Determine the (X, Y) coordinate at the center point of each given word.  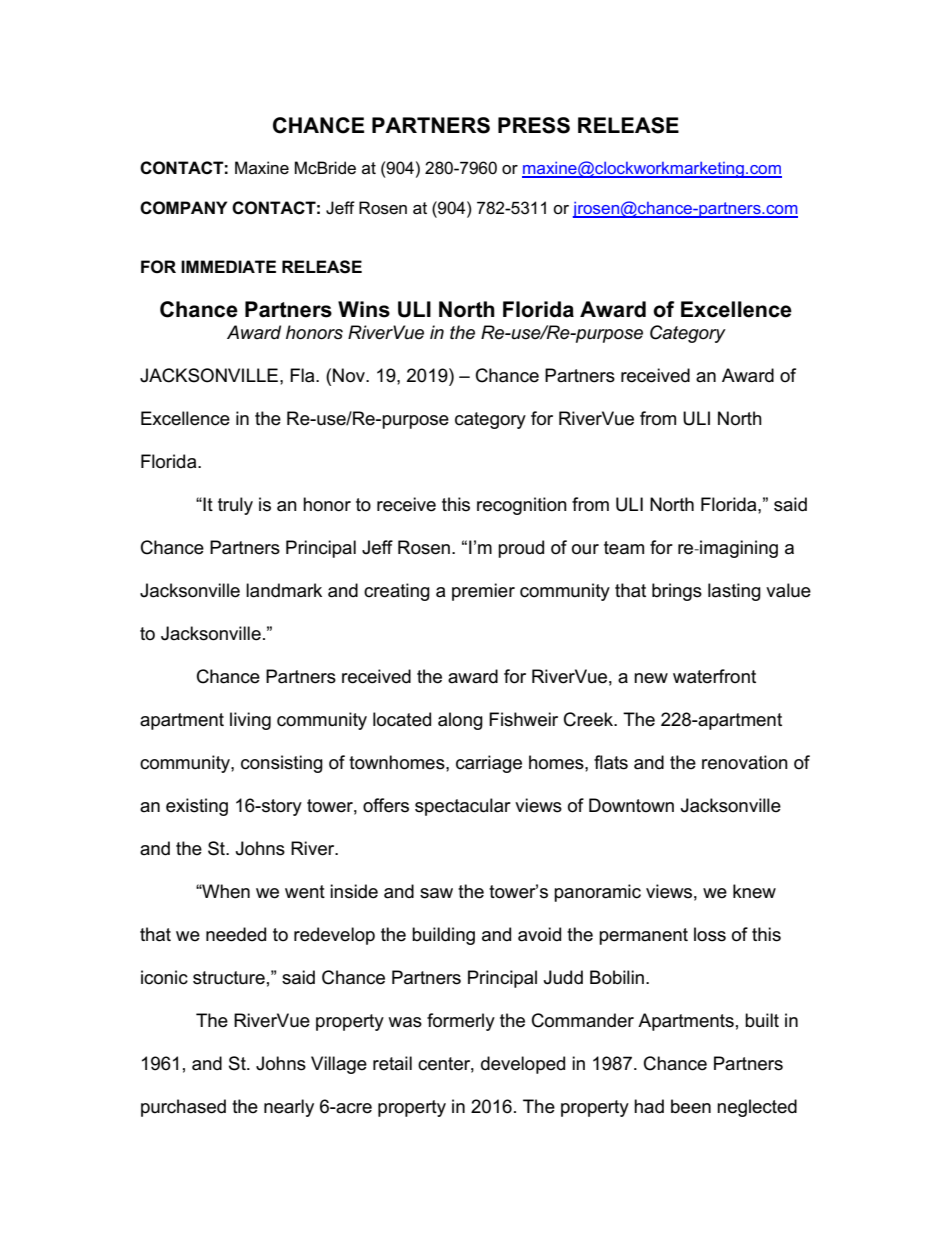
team (624, 548)
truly (235, 506)
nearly (289, 1108)
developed (523, 1065)
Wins (364, 309)
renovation (745, 762)
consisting (282, 764)
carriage (489, 764)
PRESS (534, 125)
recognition (522, 506)
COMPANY (183, 208)
